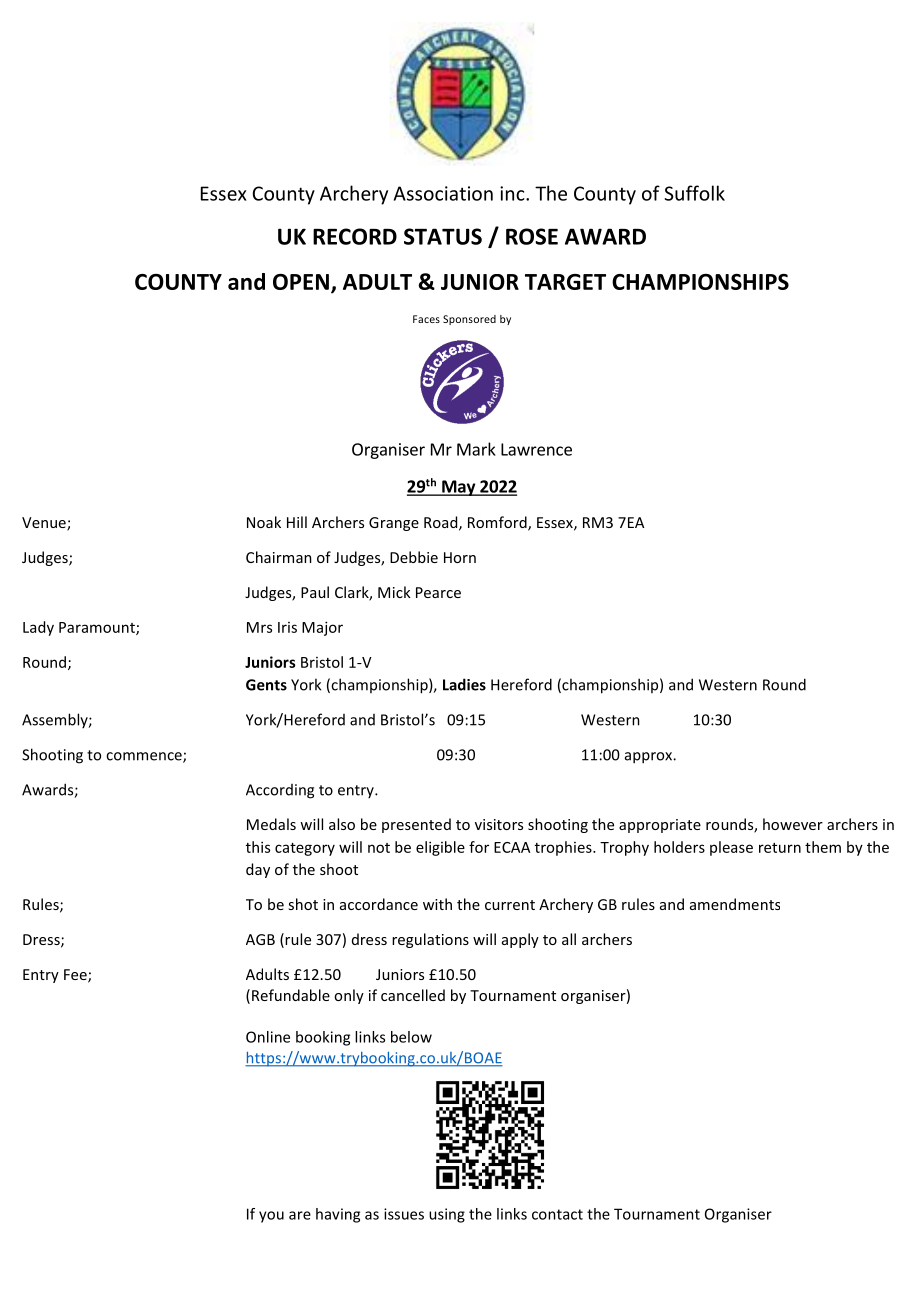  I want to click on Debbie, so click(414, 557).
